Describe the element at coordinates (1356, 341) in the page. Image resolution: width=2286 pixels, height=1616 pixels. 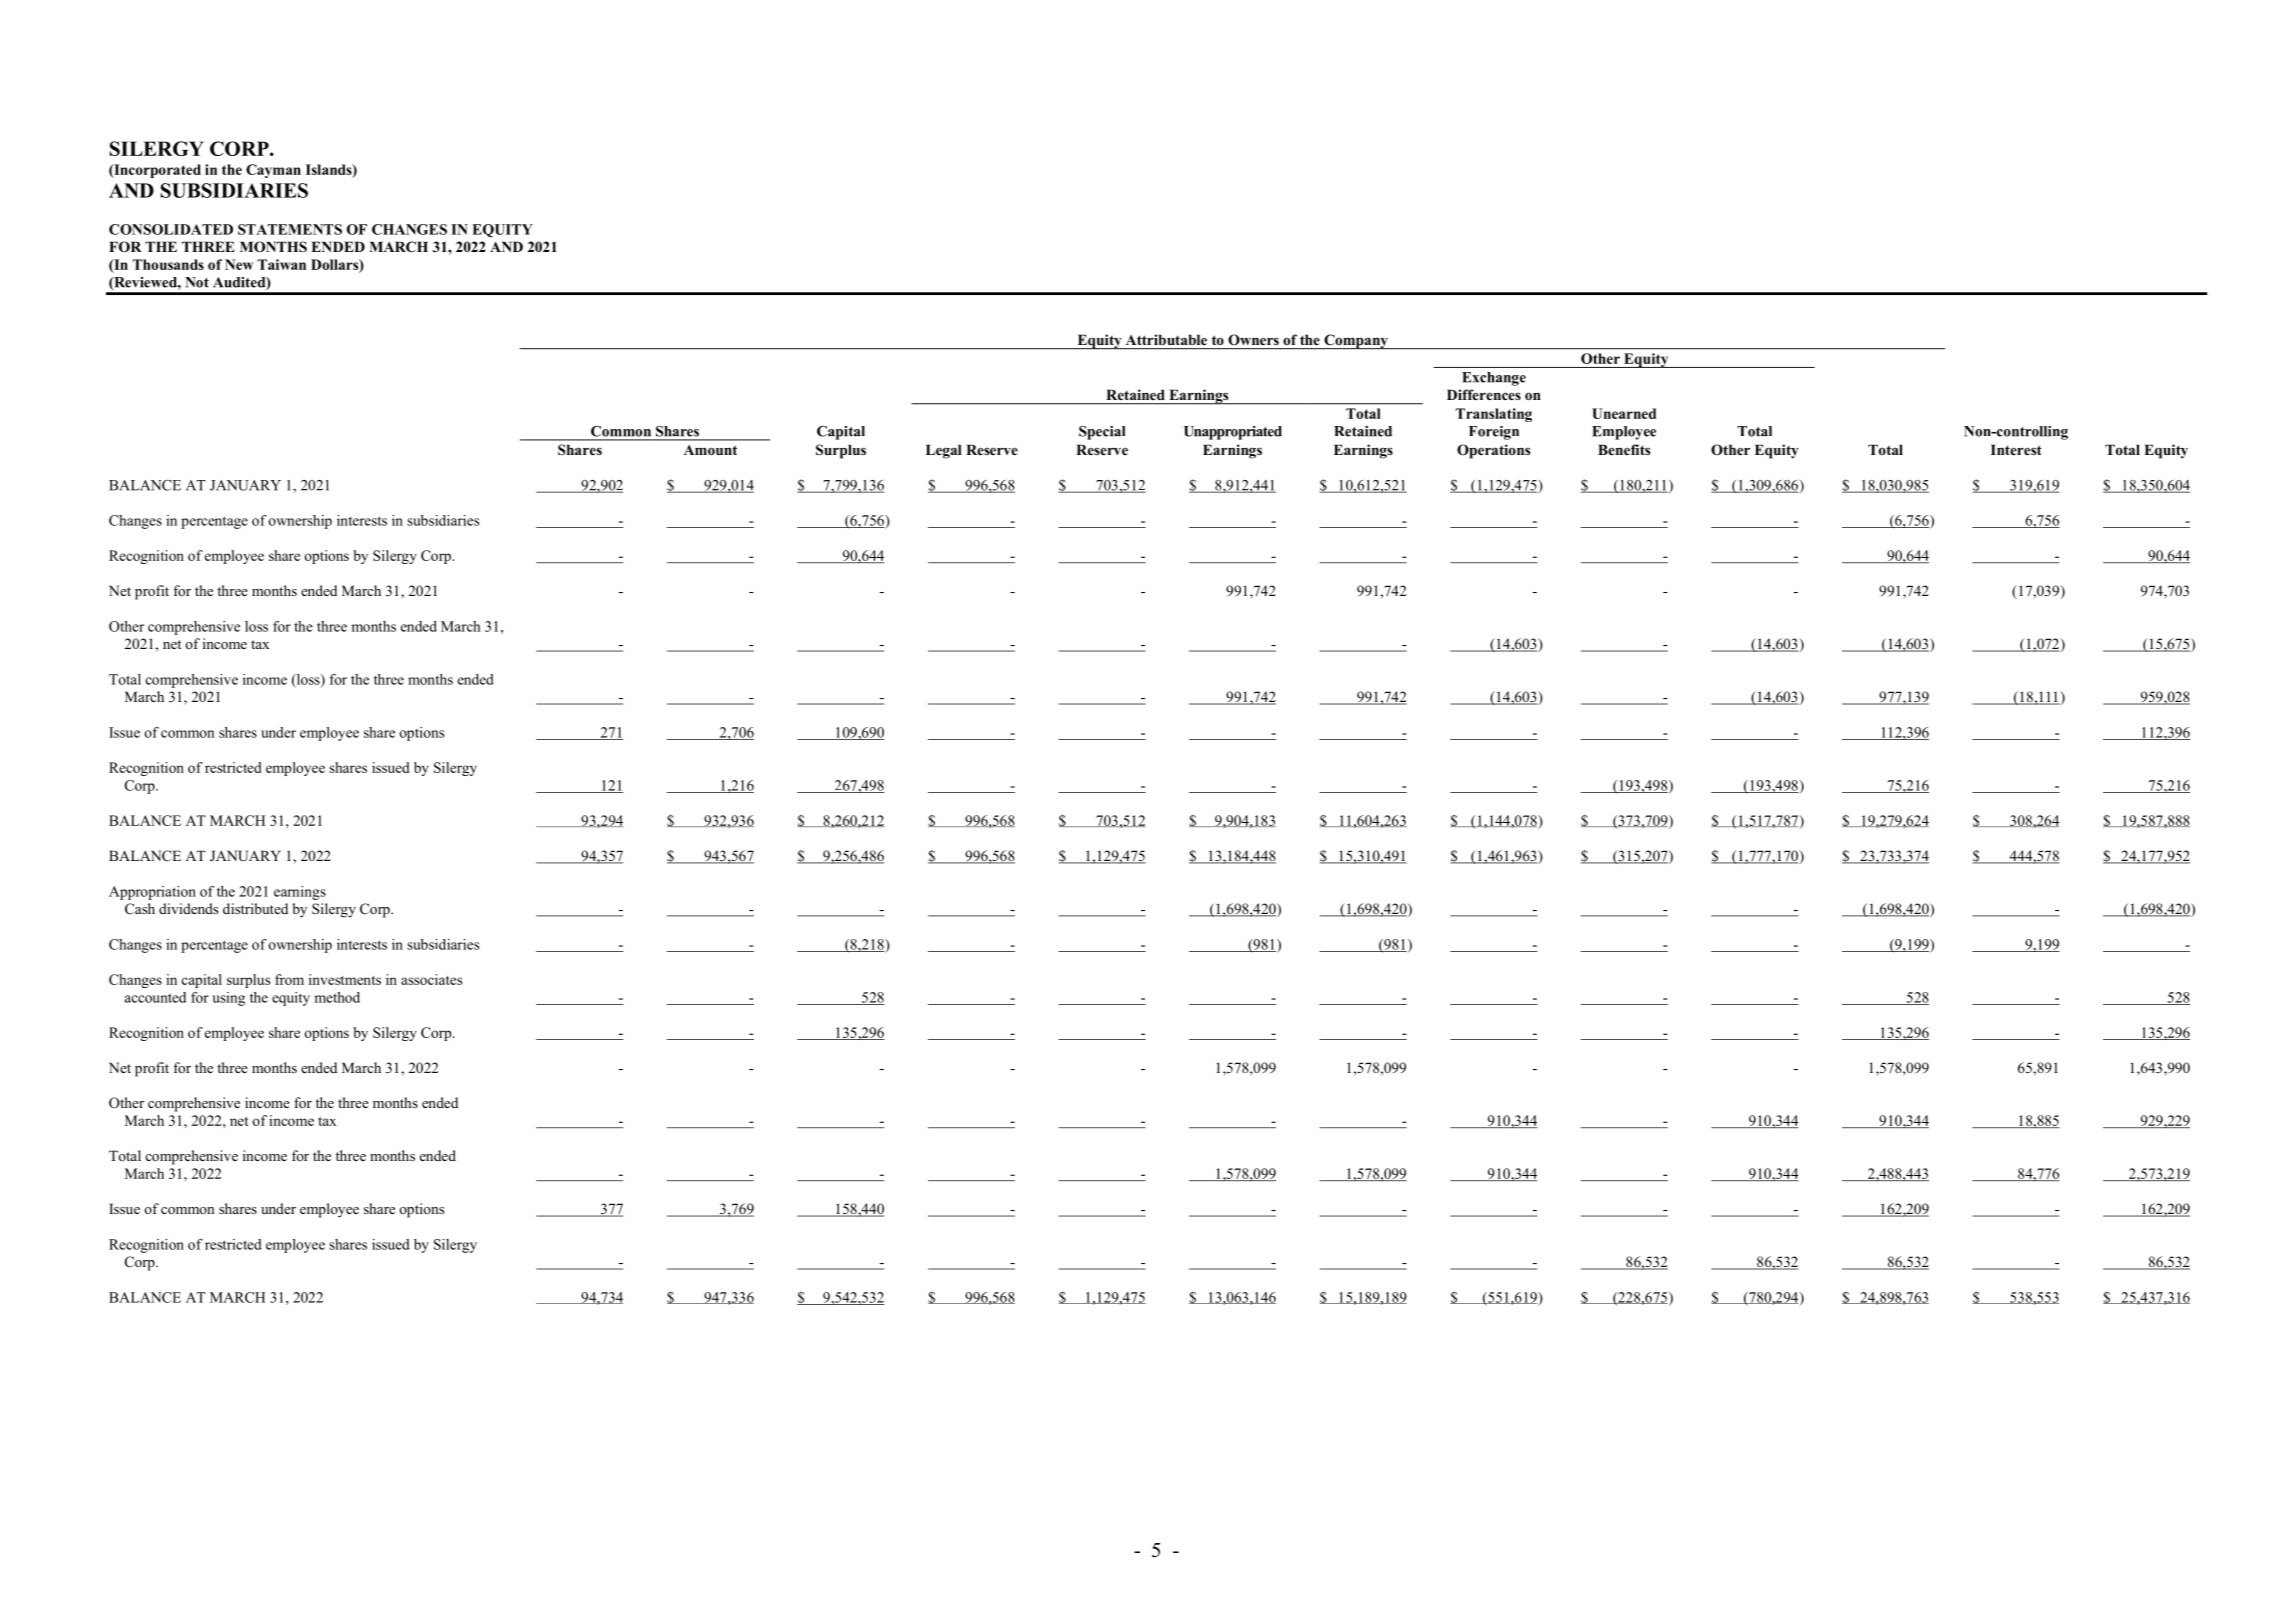
I see `Company` at that location.
